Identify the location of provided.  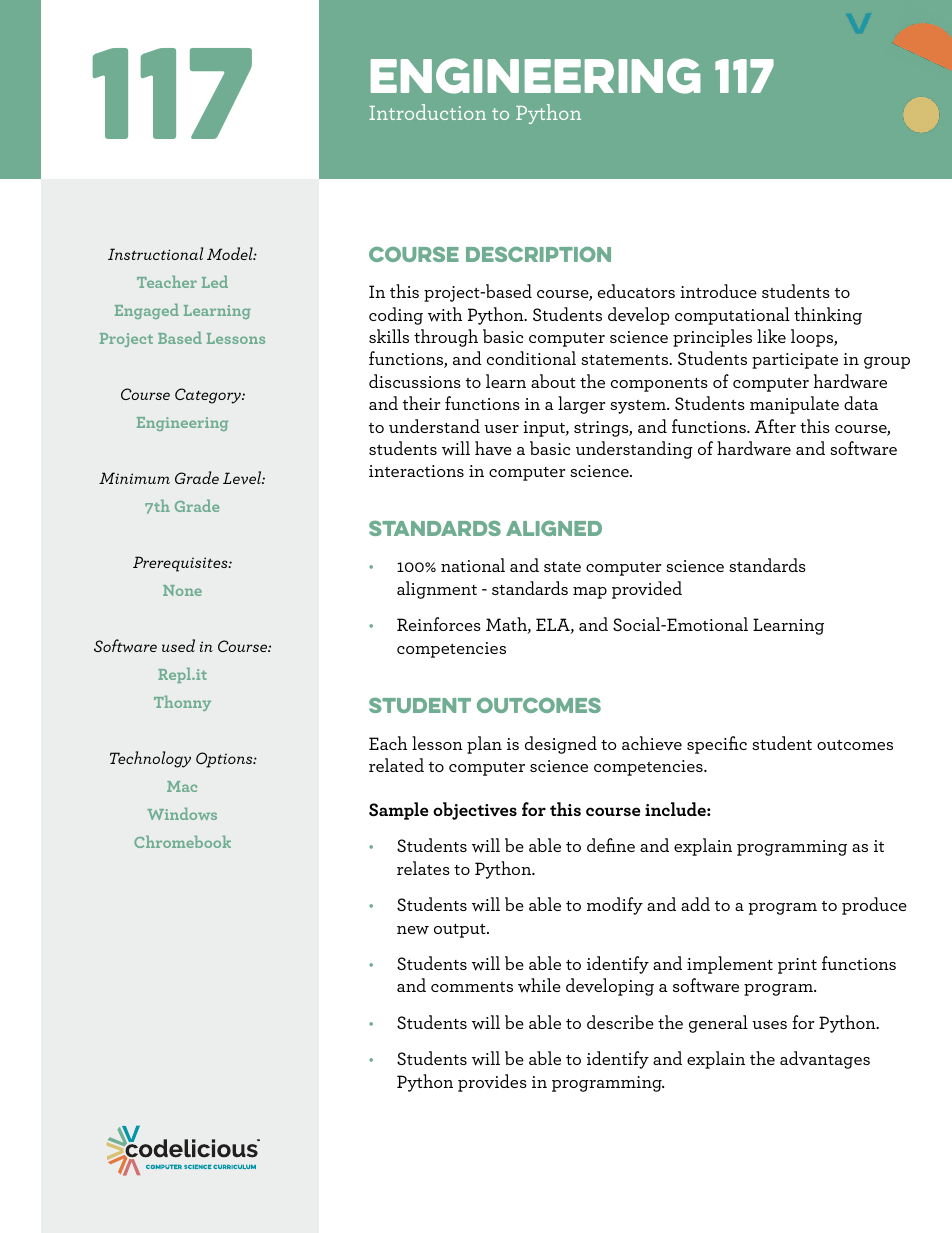
(647, 590).
